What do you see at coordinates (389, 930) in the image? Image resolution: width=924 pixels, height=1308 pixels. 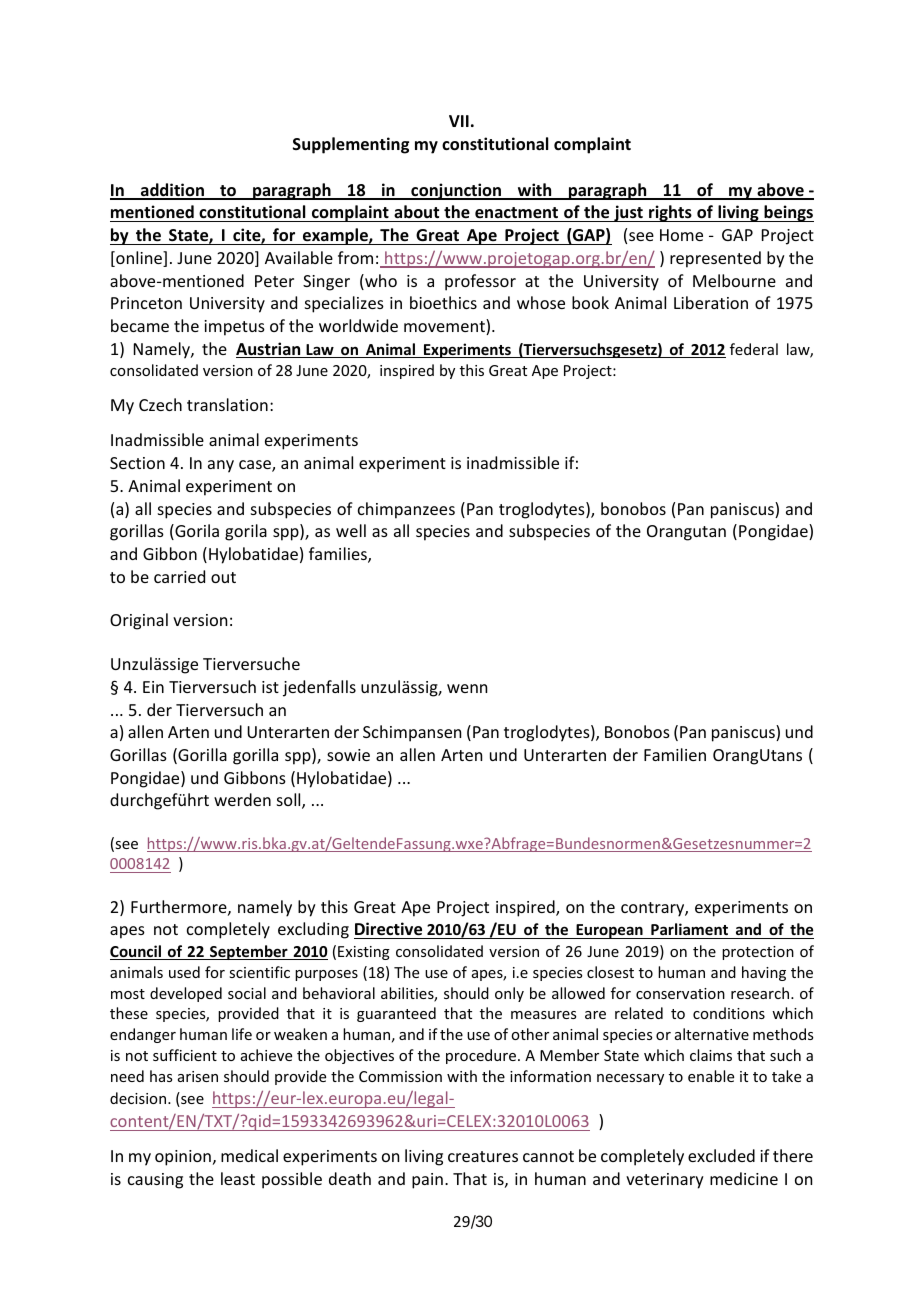 I see `Directive` at bounding box center [389, 930].
